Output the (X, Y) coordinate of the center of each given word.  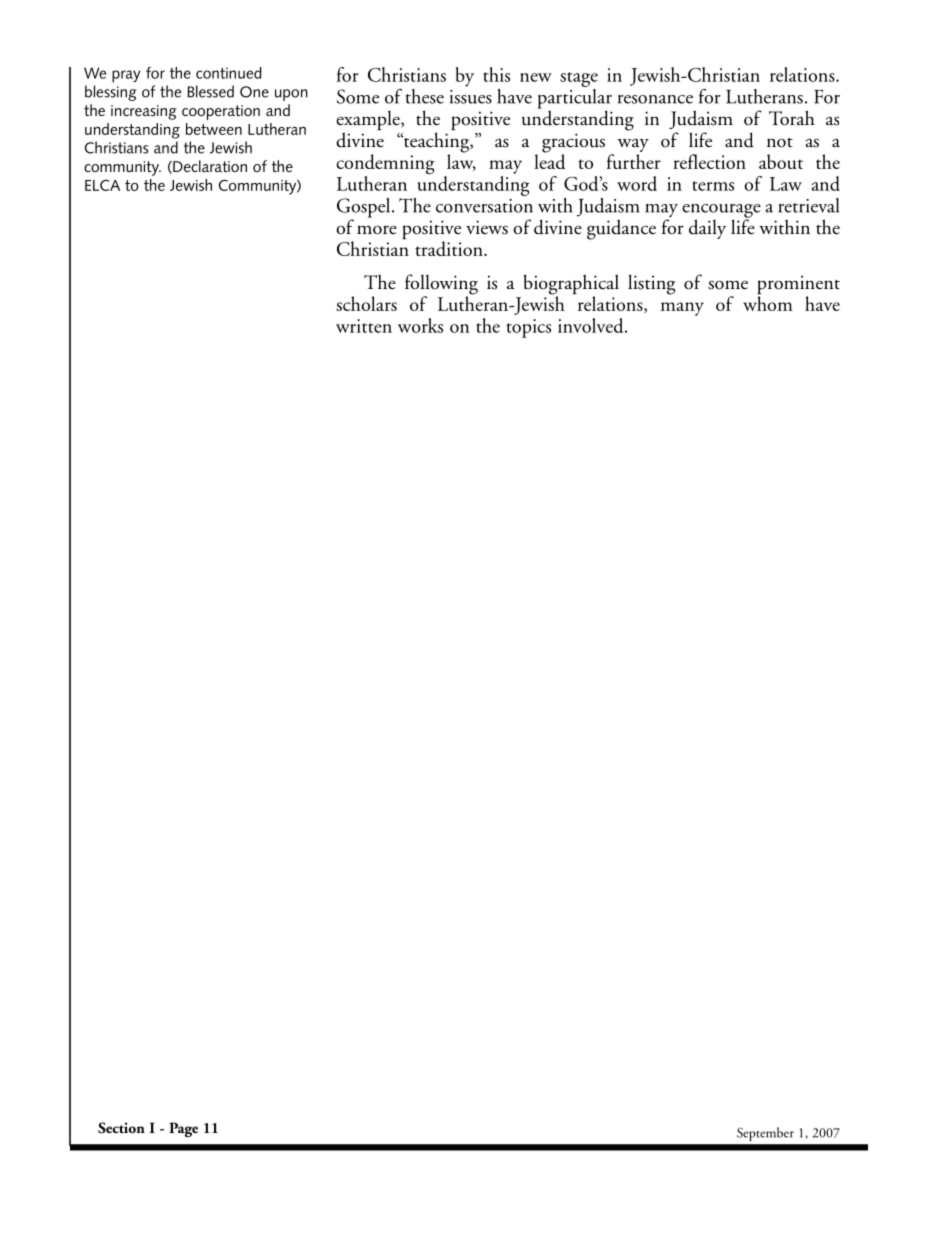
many (682, 309)
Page (183, 1129)
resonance (655, 99)
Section (121, 1128)
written (364, 326)
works (420, 325)
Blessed (211, 91)
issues (471, 97)
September (765, 1134)
